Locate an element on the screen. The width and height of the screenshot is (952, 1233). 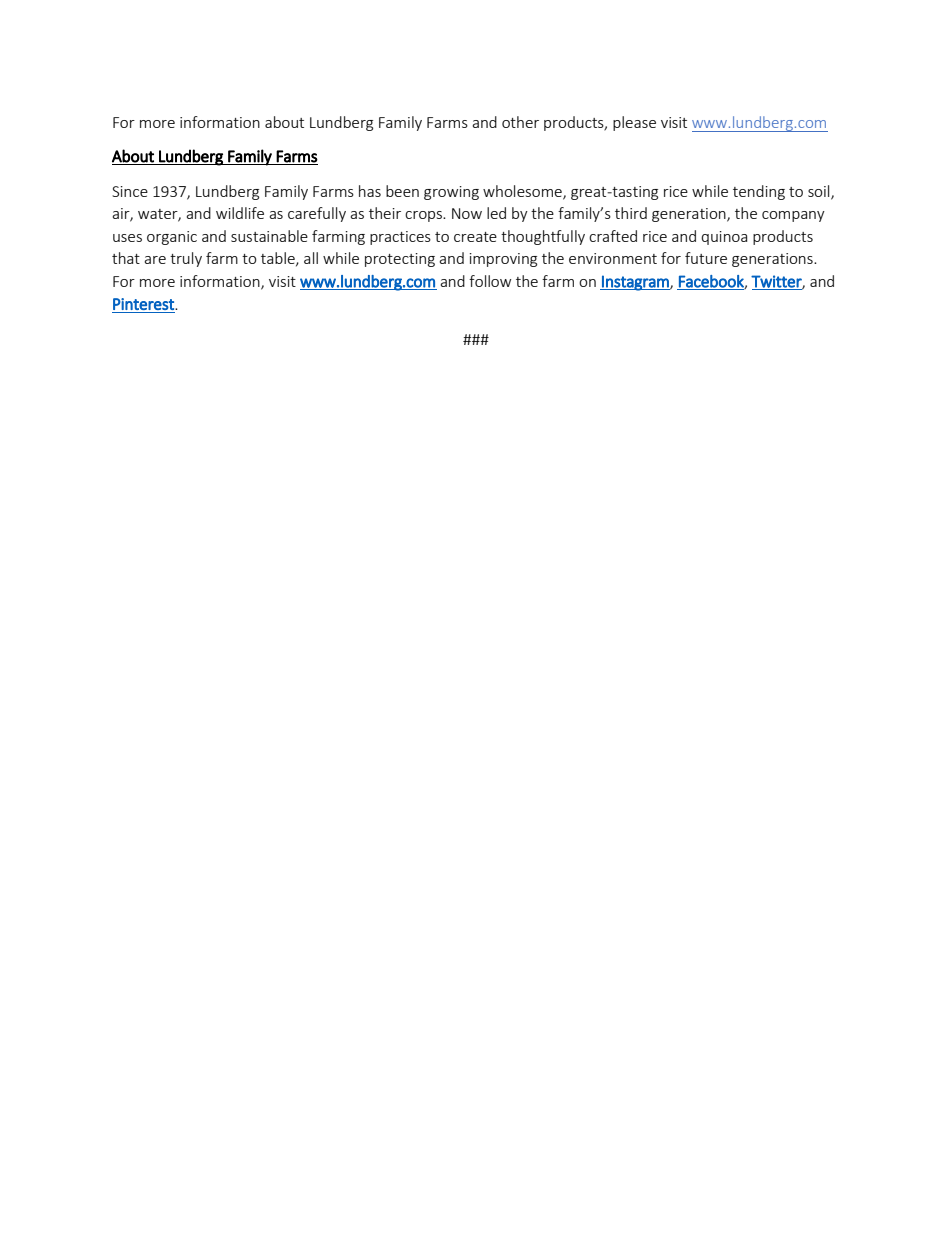
Since is located at coordinates (130, 191).
